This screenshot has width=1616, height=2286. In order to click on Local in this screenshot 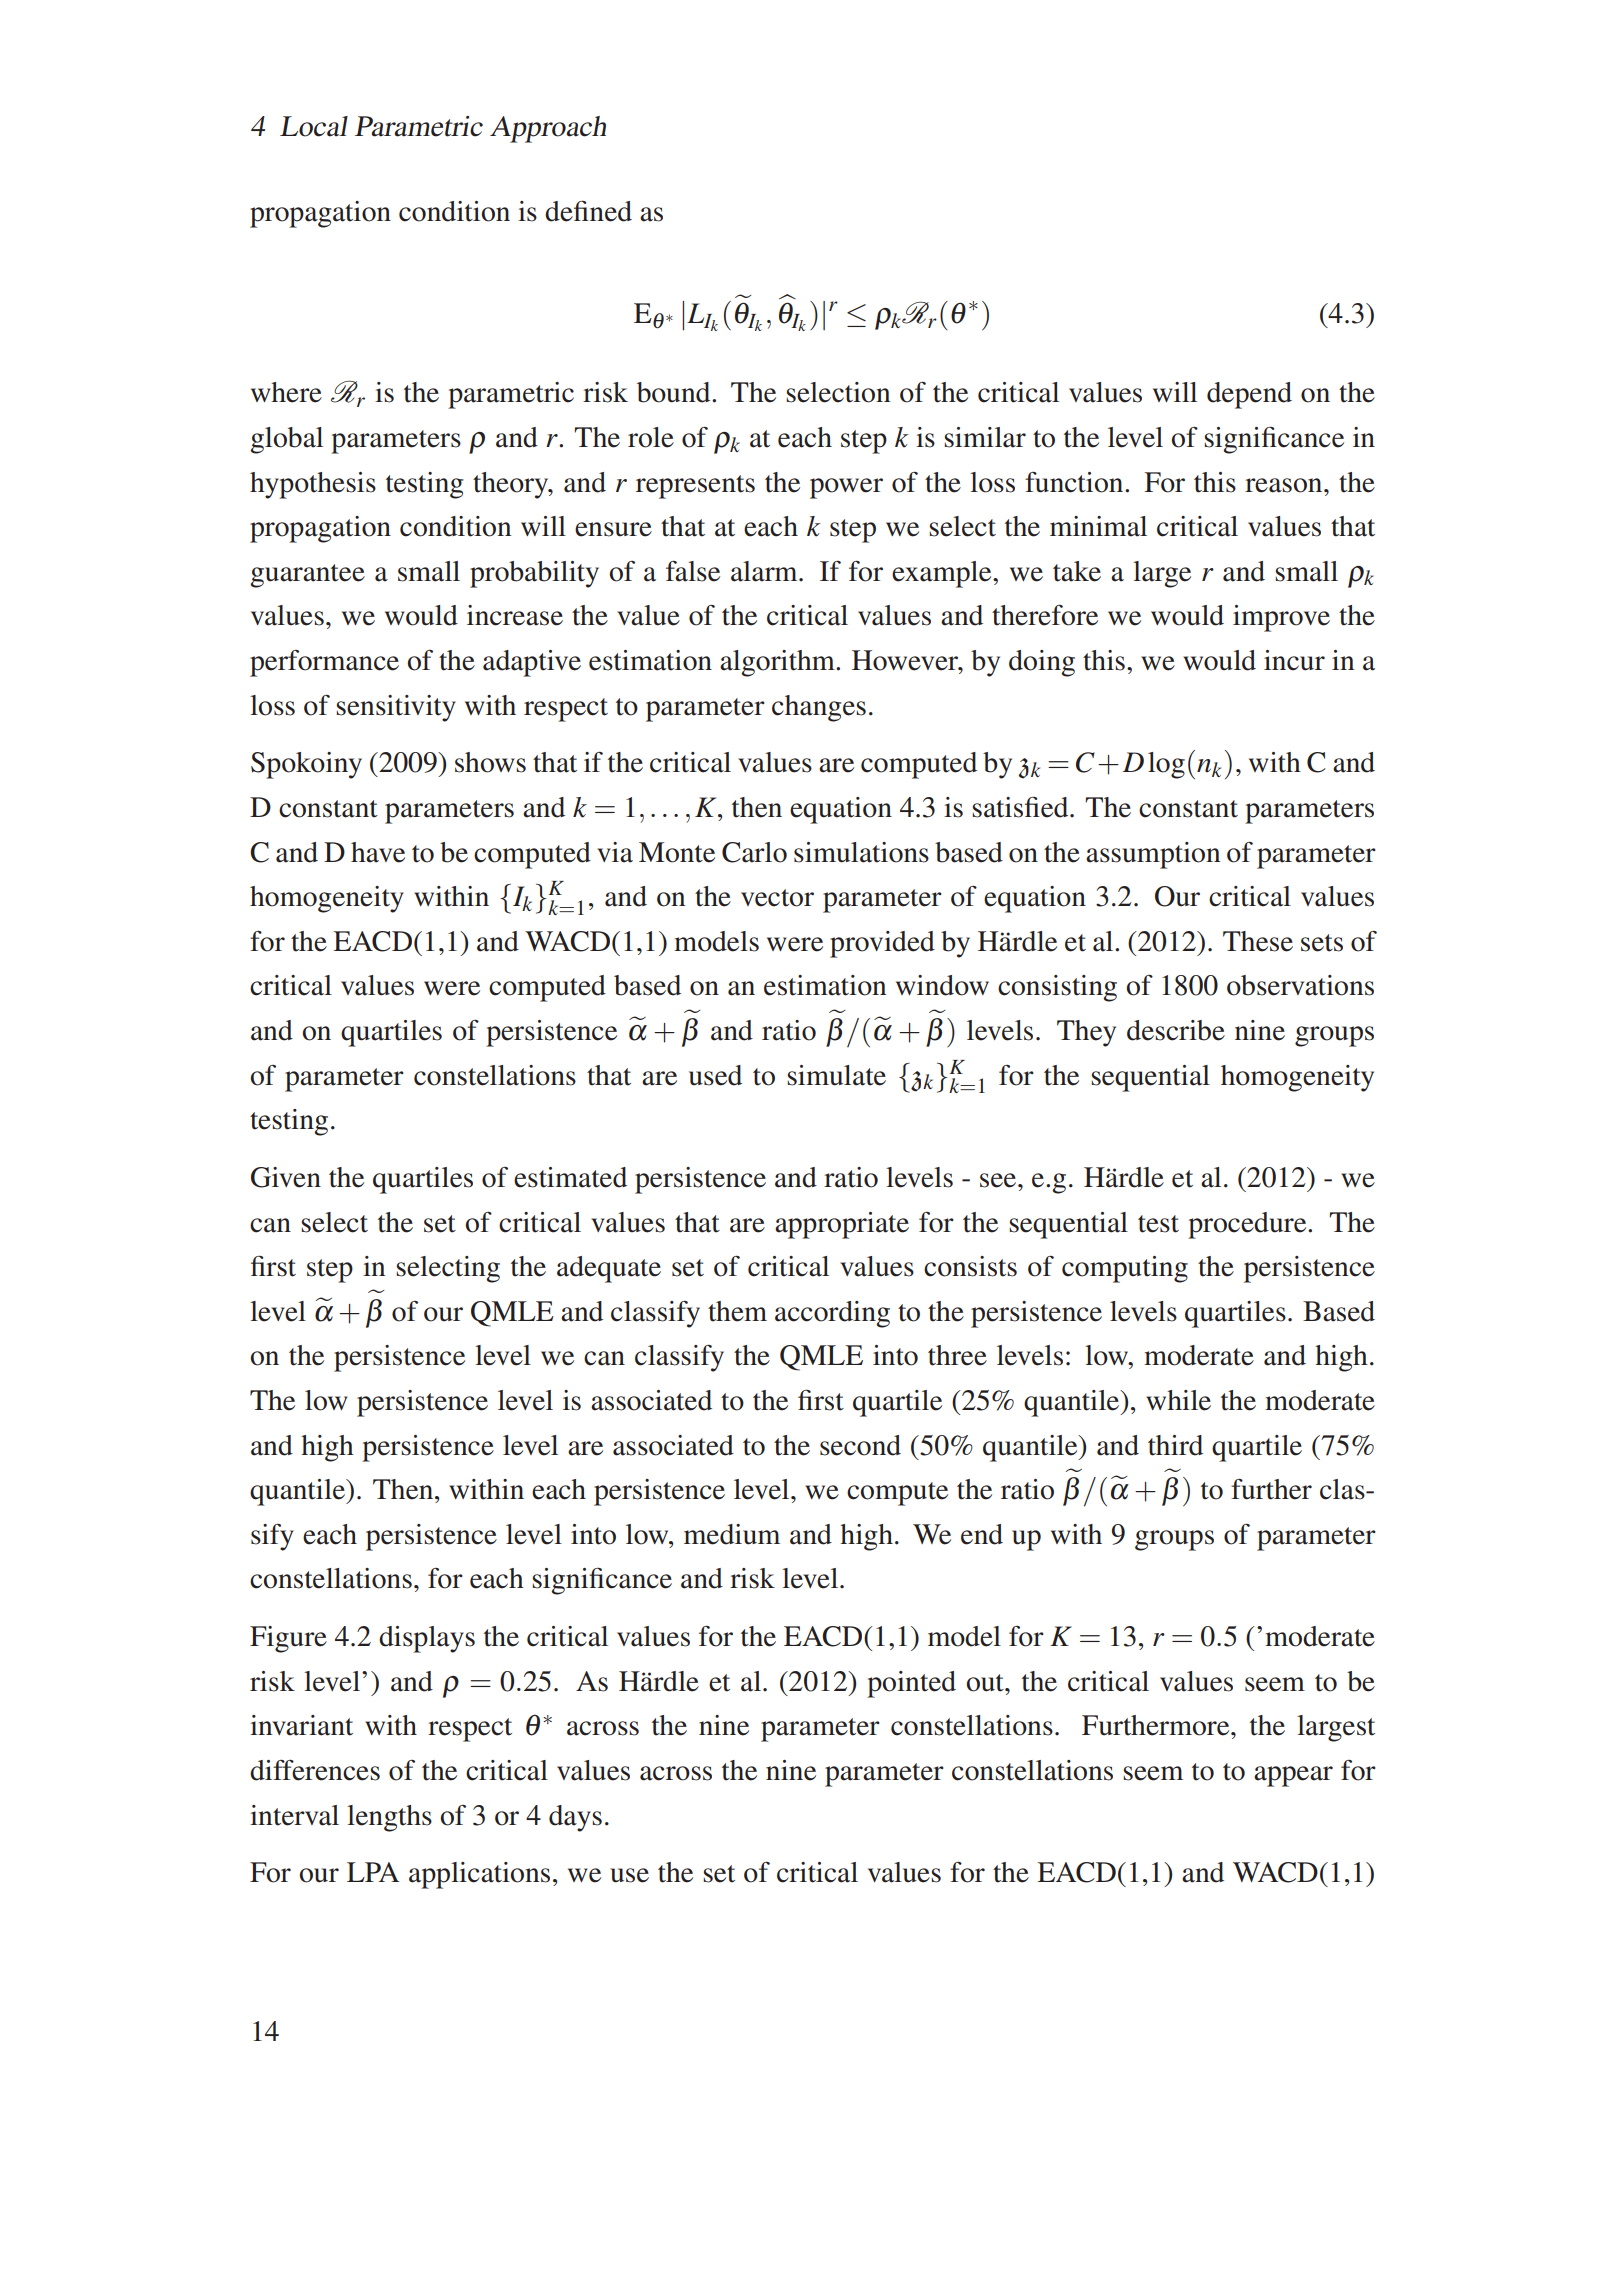, I will do `click(314, 126)`.
